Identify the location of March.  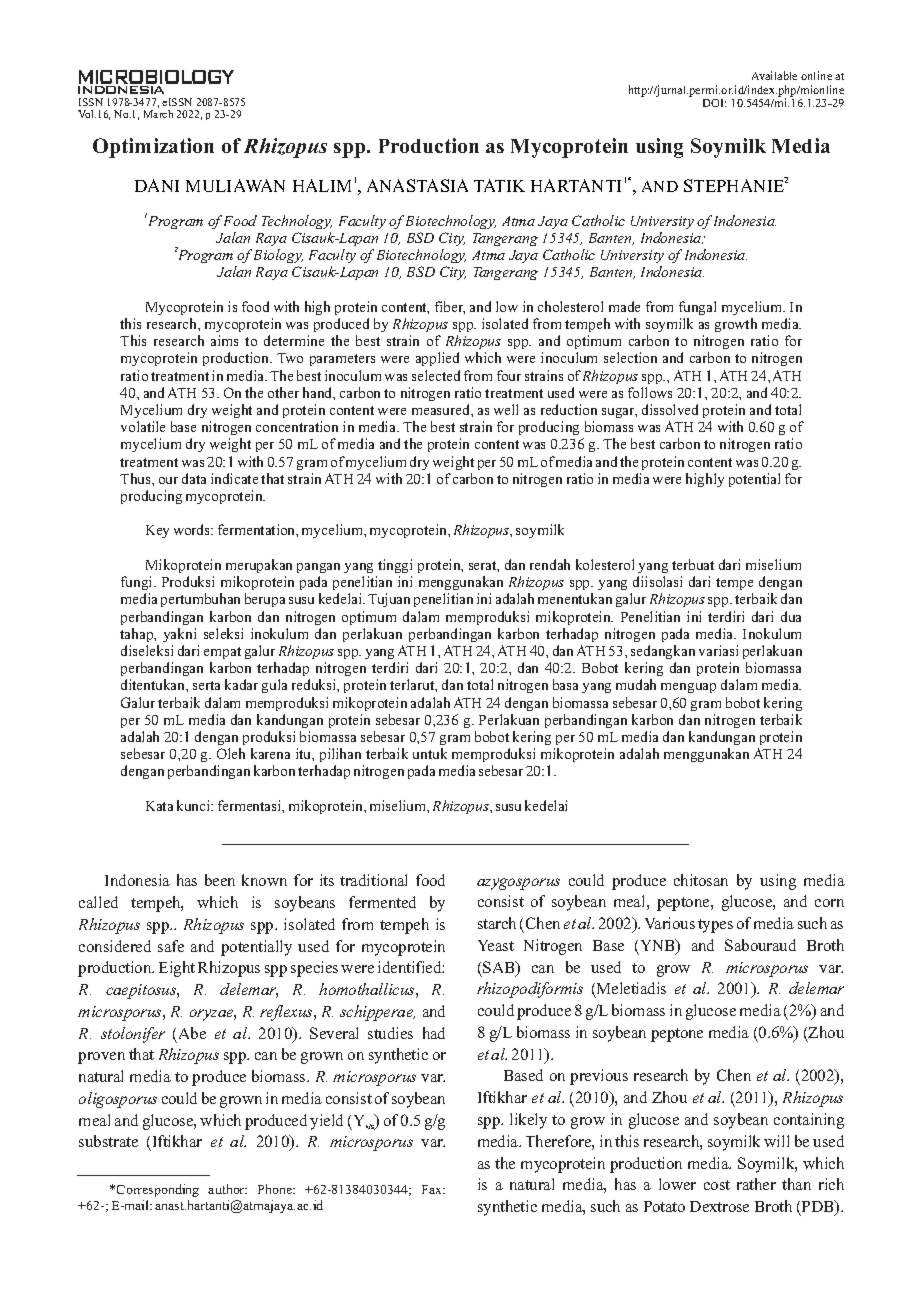
(158, 114).
